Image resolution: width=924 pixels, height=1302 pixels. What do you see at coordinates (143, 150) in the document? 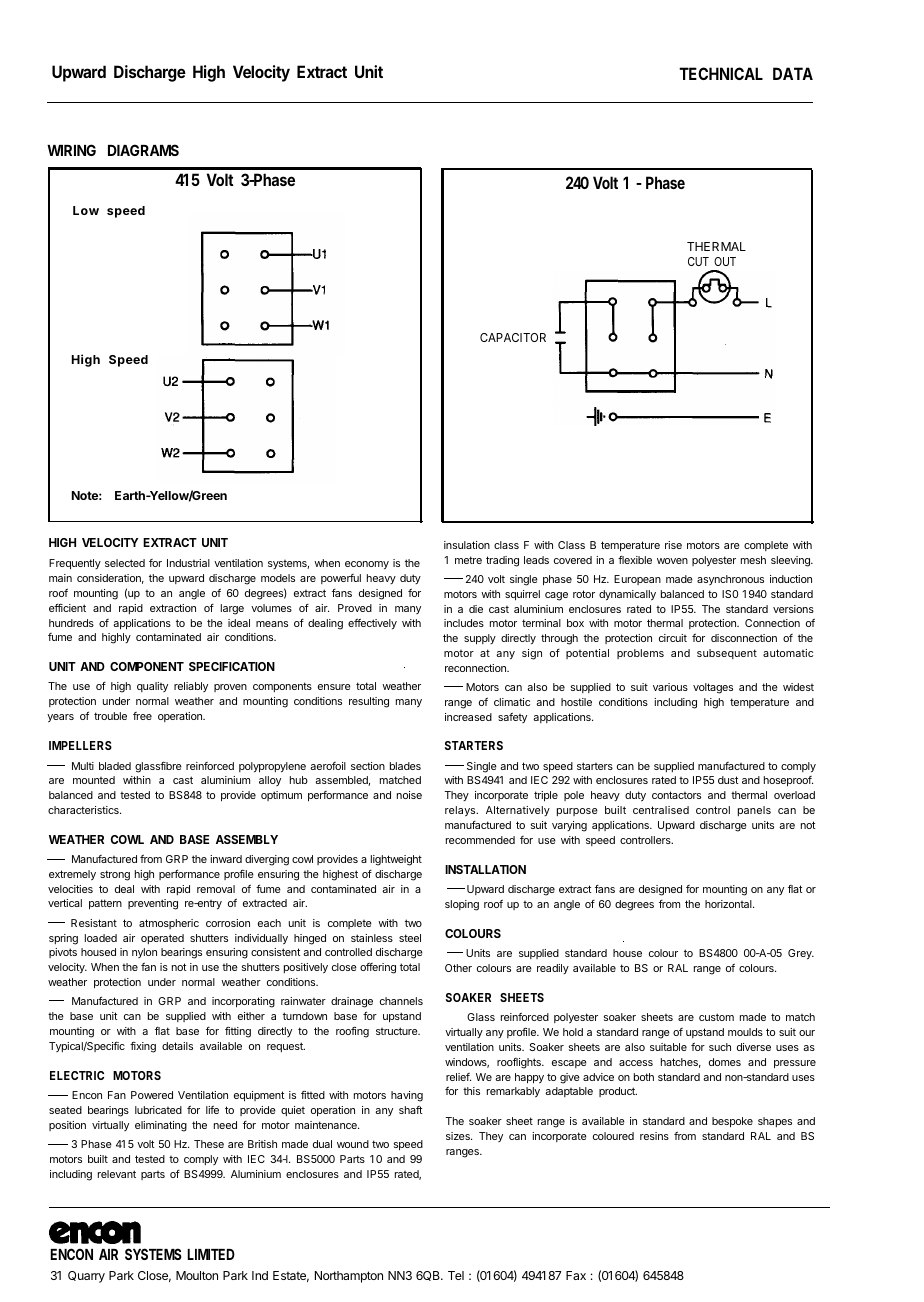
I see `DIAGRAMS` at bounding box center [143, 150].
